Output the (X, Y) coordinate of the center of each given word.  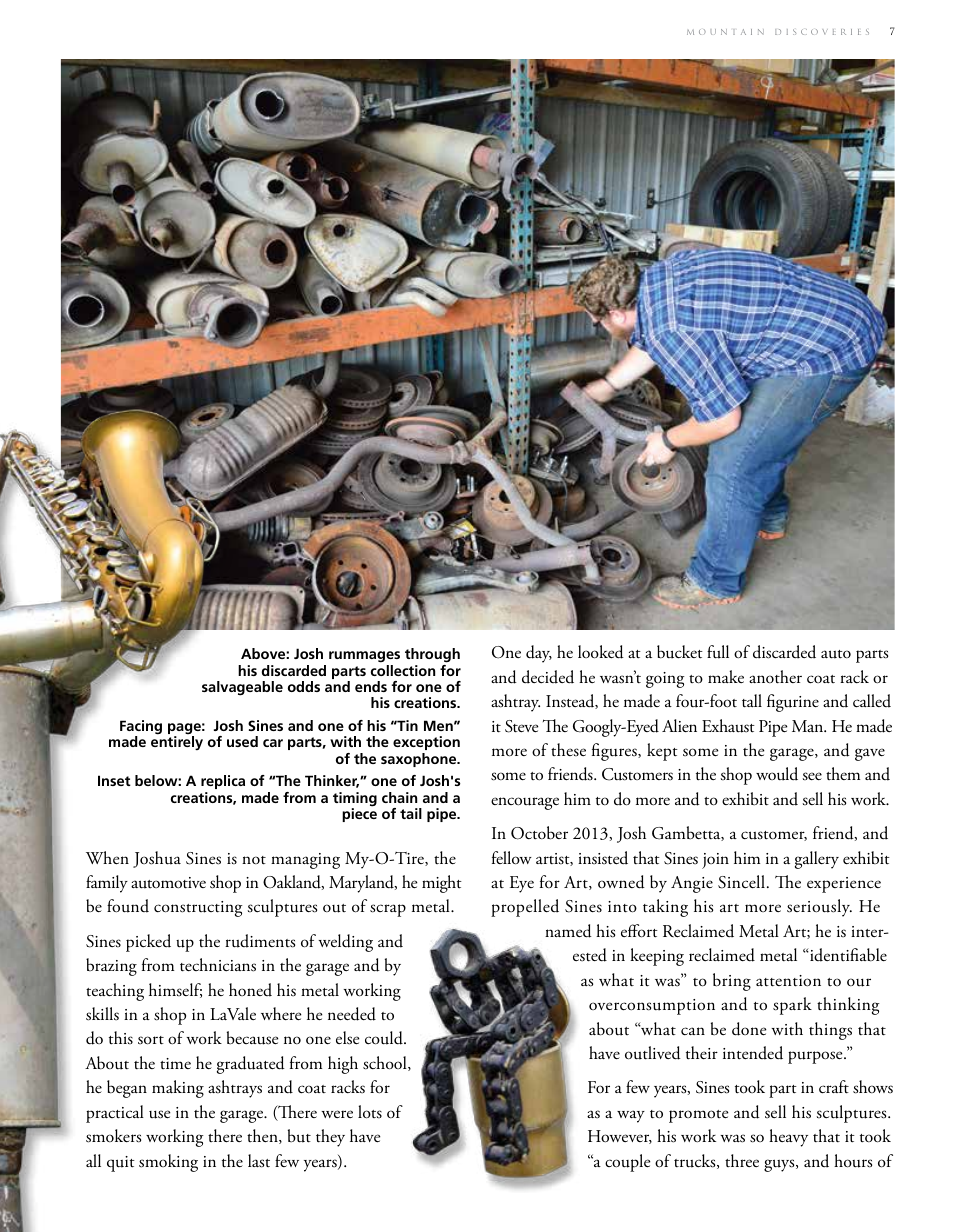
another (775, 677)
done (749, 1029)
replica (223, 782)
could (385, 1038)
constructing (198, 909)
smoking (168, 1163)
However (620, 1137)
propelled (525, 908)
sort (151, 1040)
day (539, 654)
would (777, 774)
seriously (819, 908)
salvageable (242, 688)
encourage (525, 803)
